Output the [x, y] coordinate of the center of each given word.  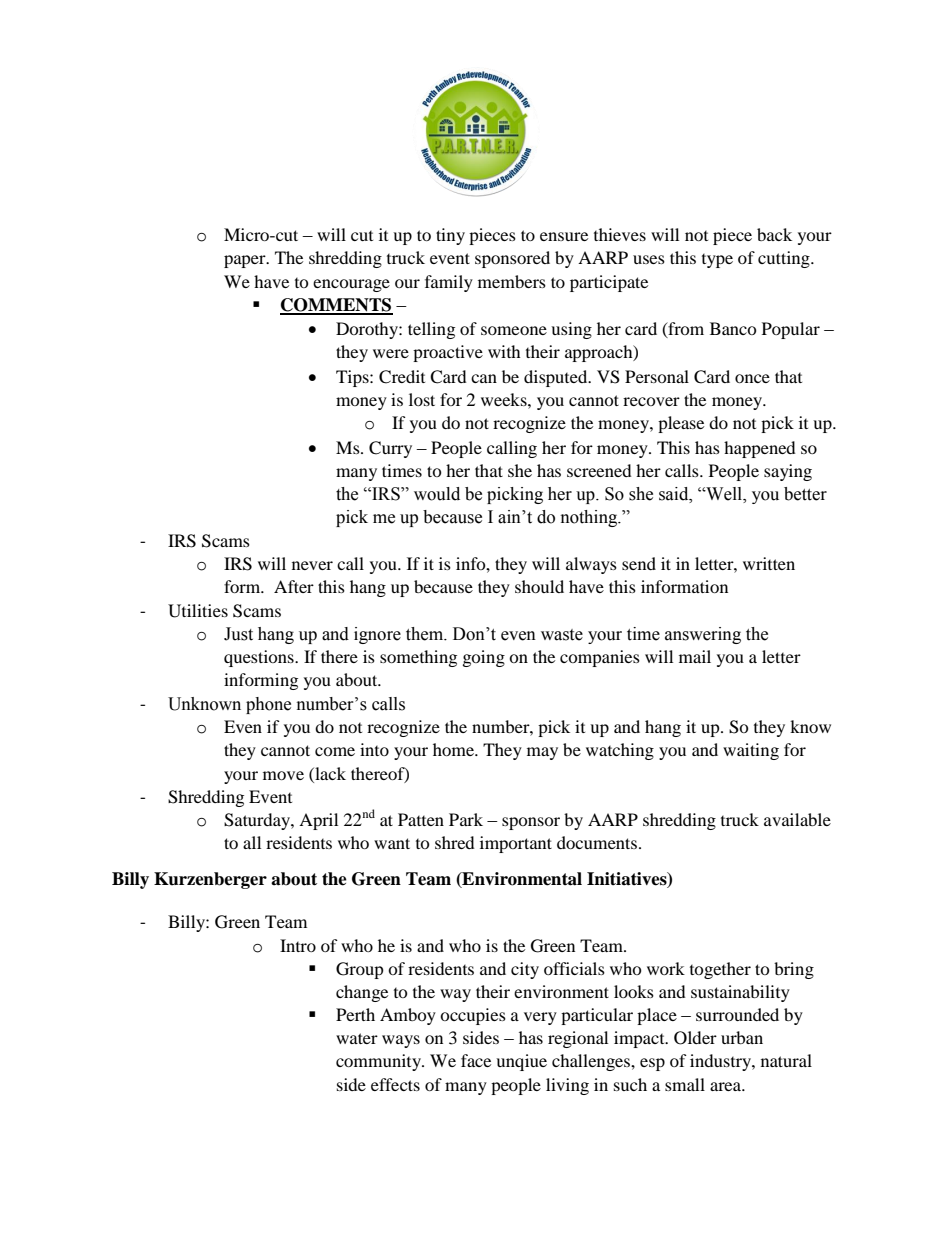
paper [246, 261]
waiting [751, 751]
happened [760, 449]
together [720, 970]
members [512, 281]
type [717, 261]
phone [268, 705]
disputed [557, 378]
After [294, 586]
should [539, 586]
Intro [298, 945]
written [769, 563]
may [542, 753]
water [357, 1038]
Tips [353, 378]
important [516, 844]
